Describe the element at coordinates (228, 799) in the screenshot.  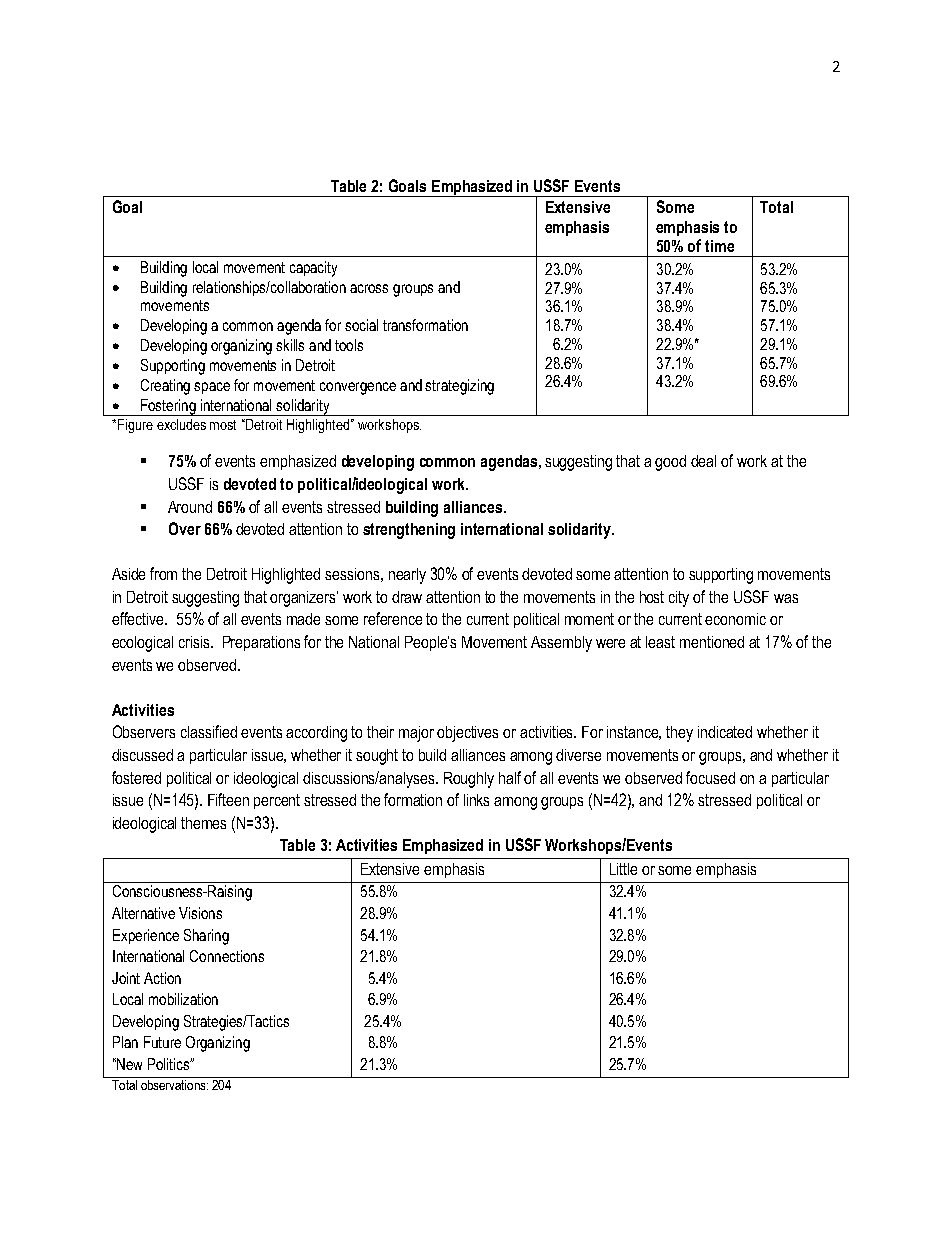
I see `Fifteen` at that location.
